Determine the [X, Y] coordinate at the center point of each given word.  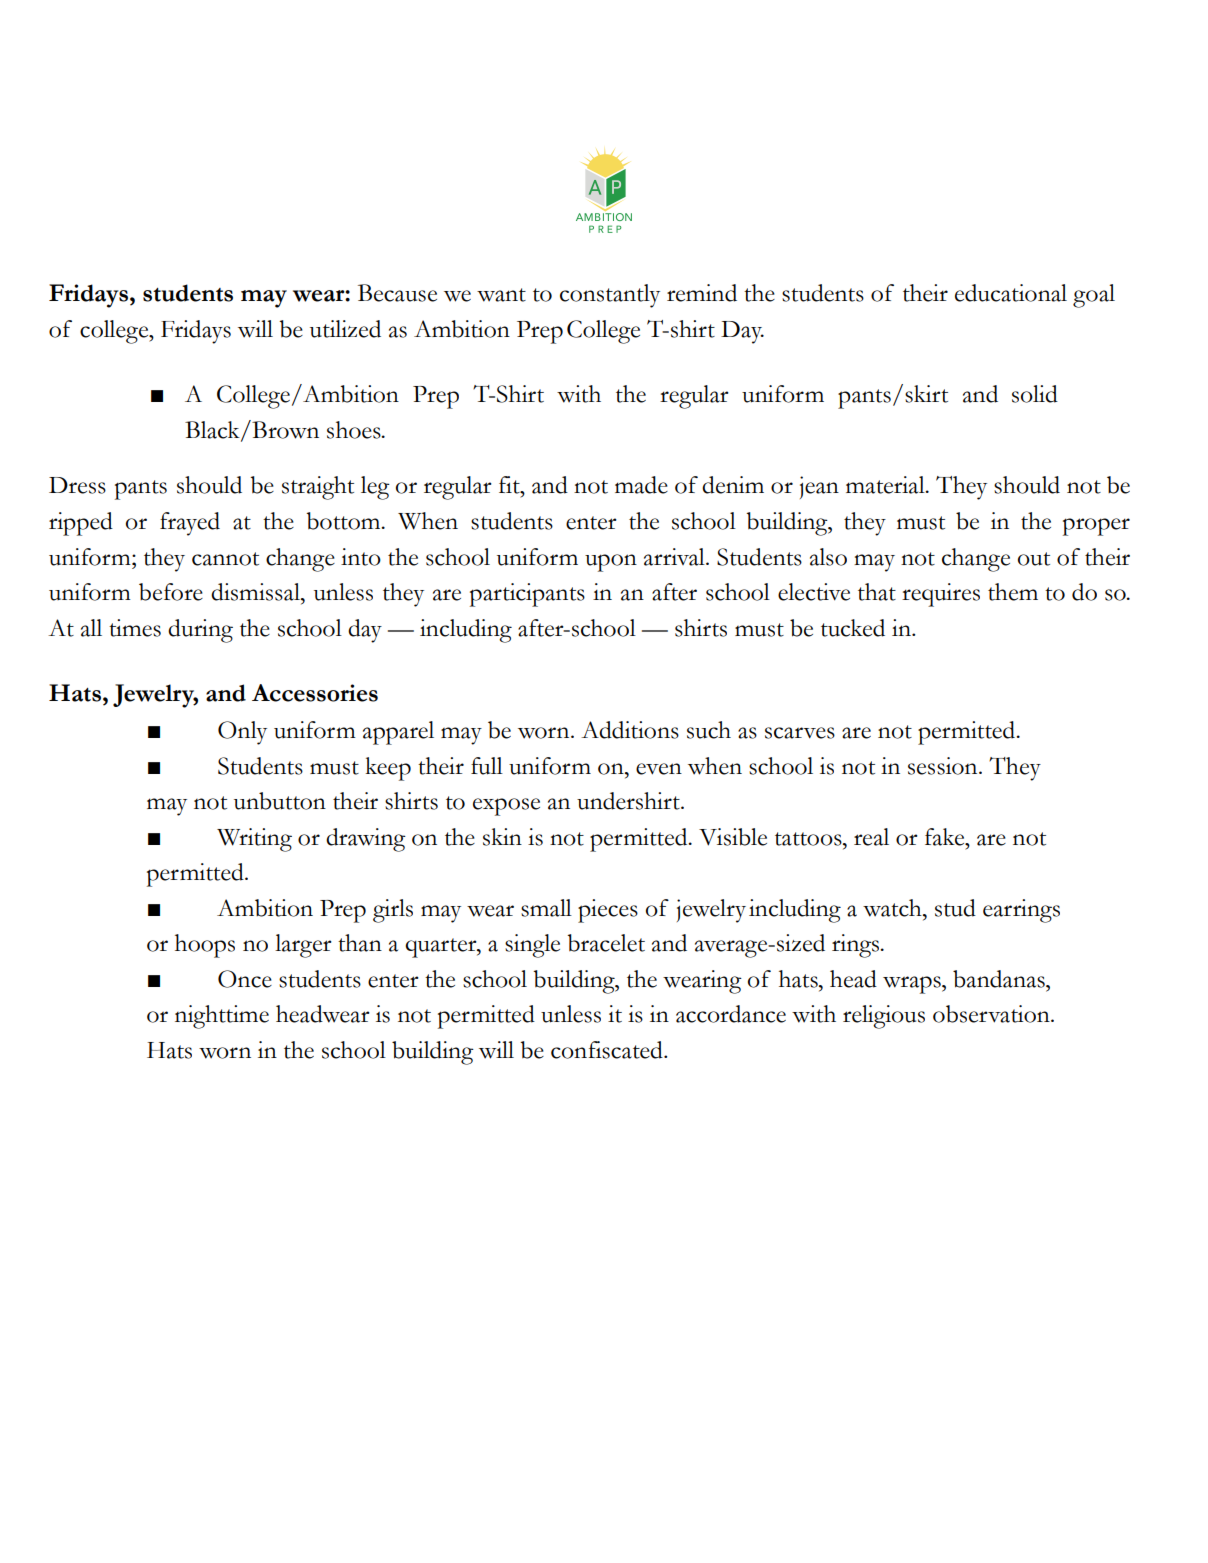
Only [242, 733]
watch [893, 908]
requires [941, 595]
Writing [254, 840]
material [886, 485]
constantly [610, 296]
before [171, 592]
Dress [77, 485]
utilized [345, 329]
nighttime [222, 1017]
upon [611, 563]
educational [1011, 293]
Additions [630, 730]
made [641, 485]
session [944, 766]
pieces [608, 911]
